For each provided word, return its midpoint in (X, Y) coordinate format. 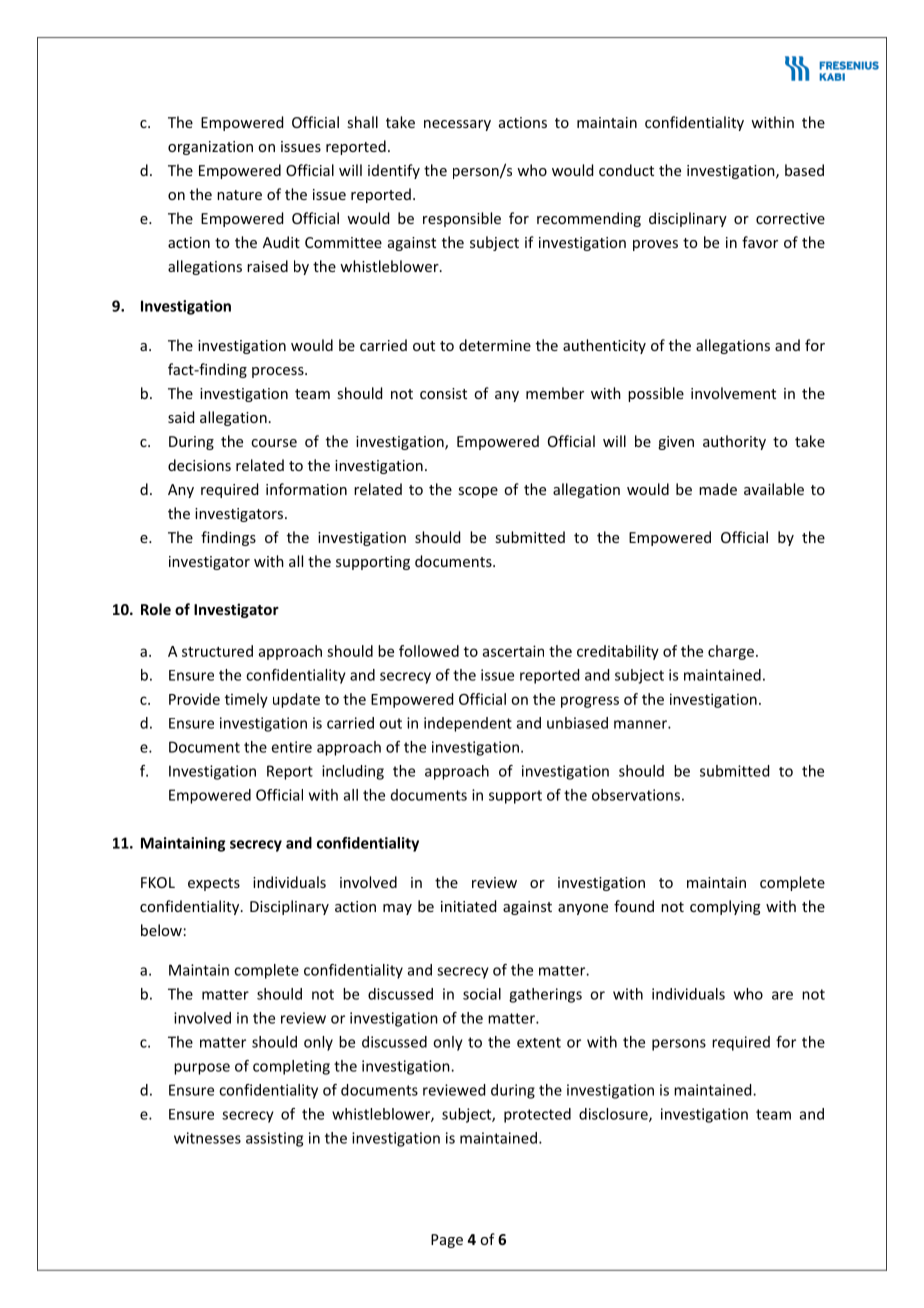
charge (731, 652)
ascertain (513, 651)
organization (210, 148)
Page (447, 1241)
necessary (457, 125)
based (804, 170)
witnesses (207, 1138)
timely (246, 700)
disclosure (614, 1115)
